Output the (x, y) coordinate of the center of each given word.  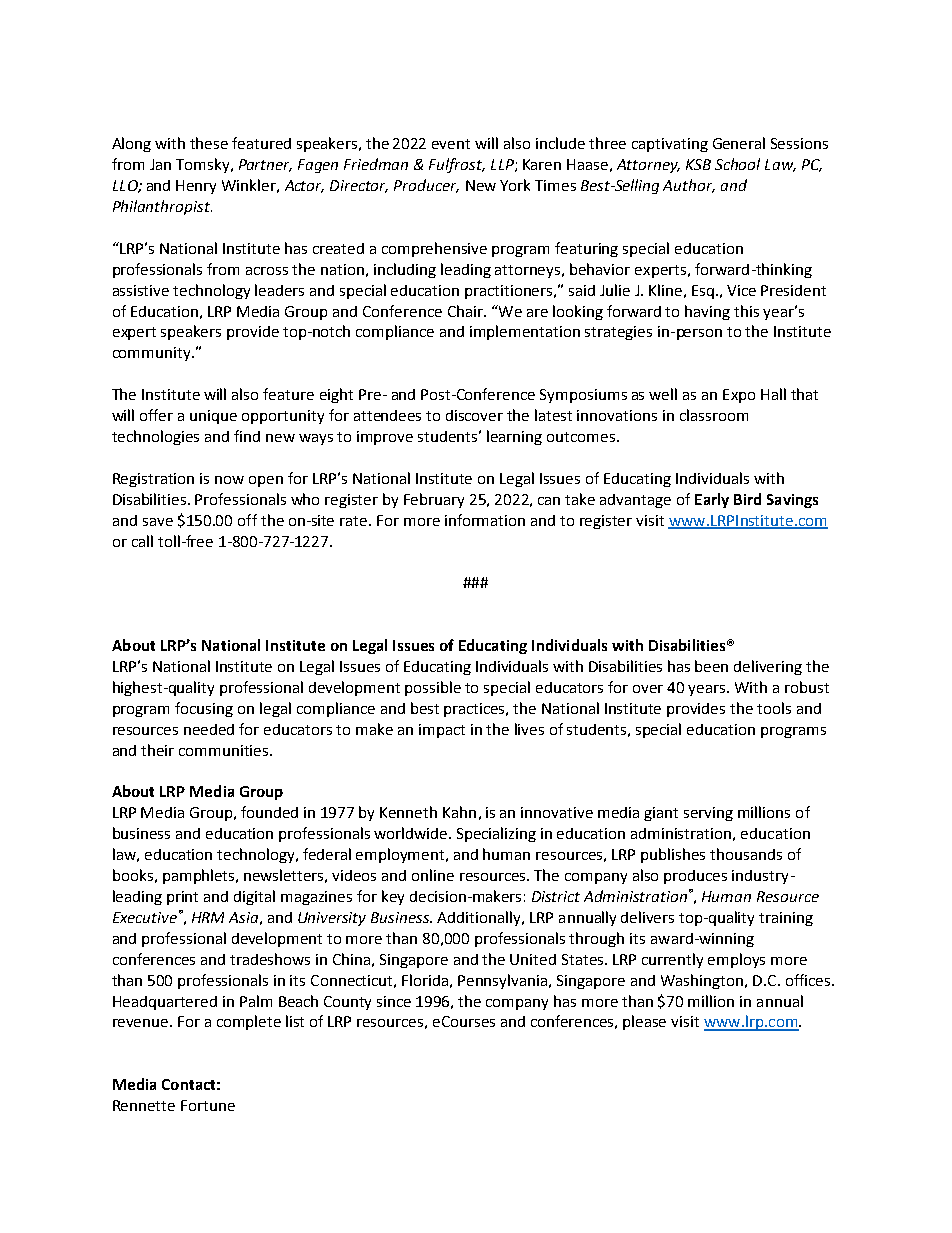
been (711, 666)
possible (433, 688)
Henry (196, 187)
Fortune (208, 1105)
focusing (204, 709)
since (394, 1001)
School (737, 164)
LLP (503, 165)
